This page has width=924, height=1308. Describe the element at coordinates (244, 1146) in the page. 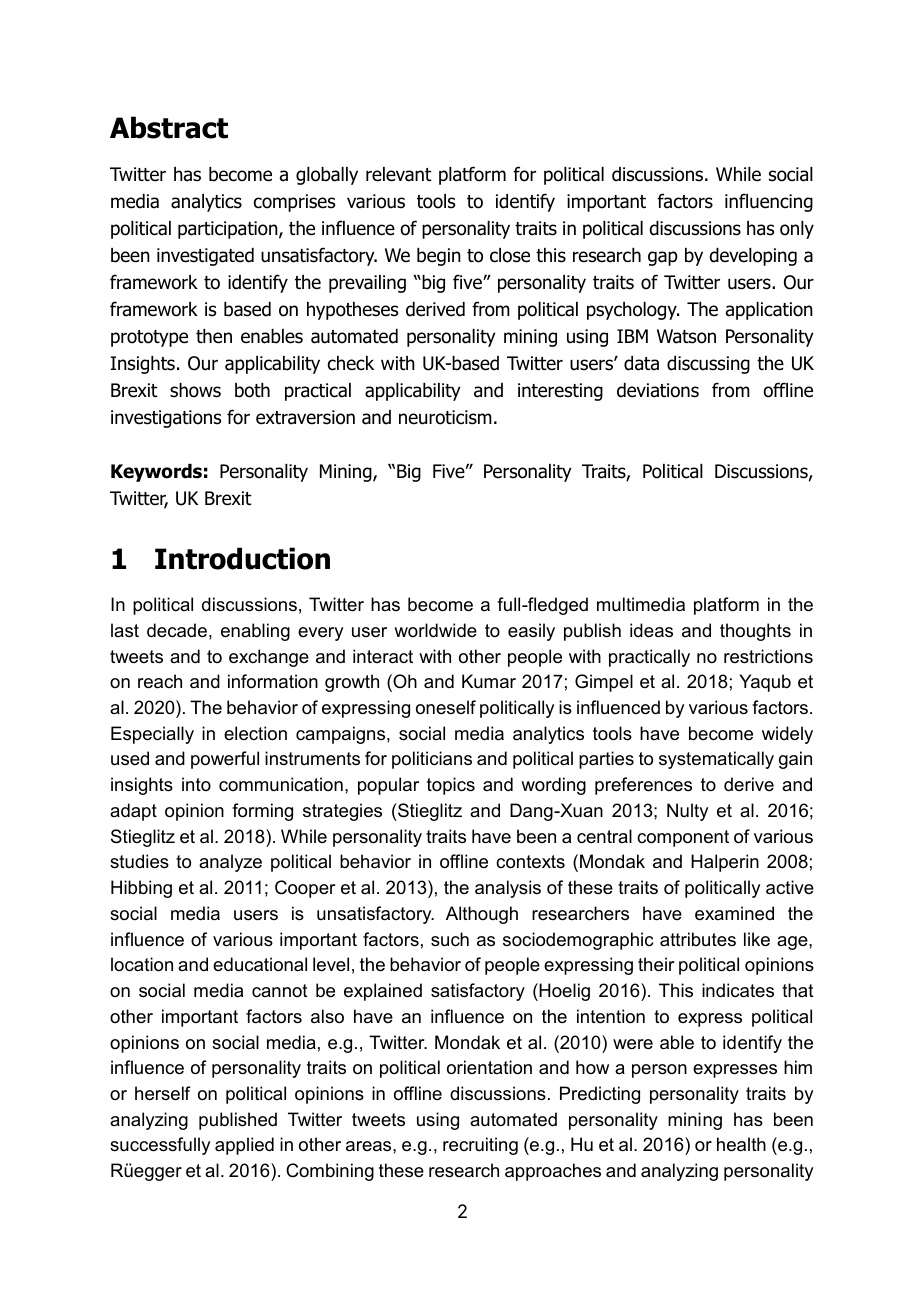

I see `applied` at that location.
